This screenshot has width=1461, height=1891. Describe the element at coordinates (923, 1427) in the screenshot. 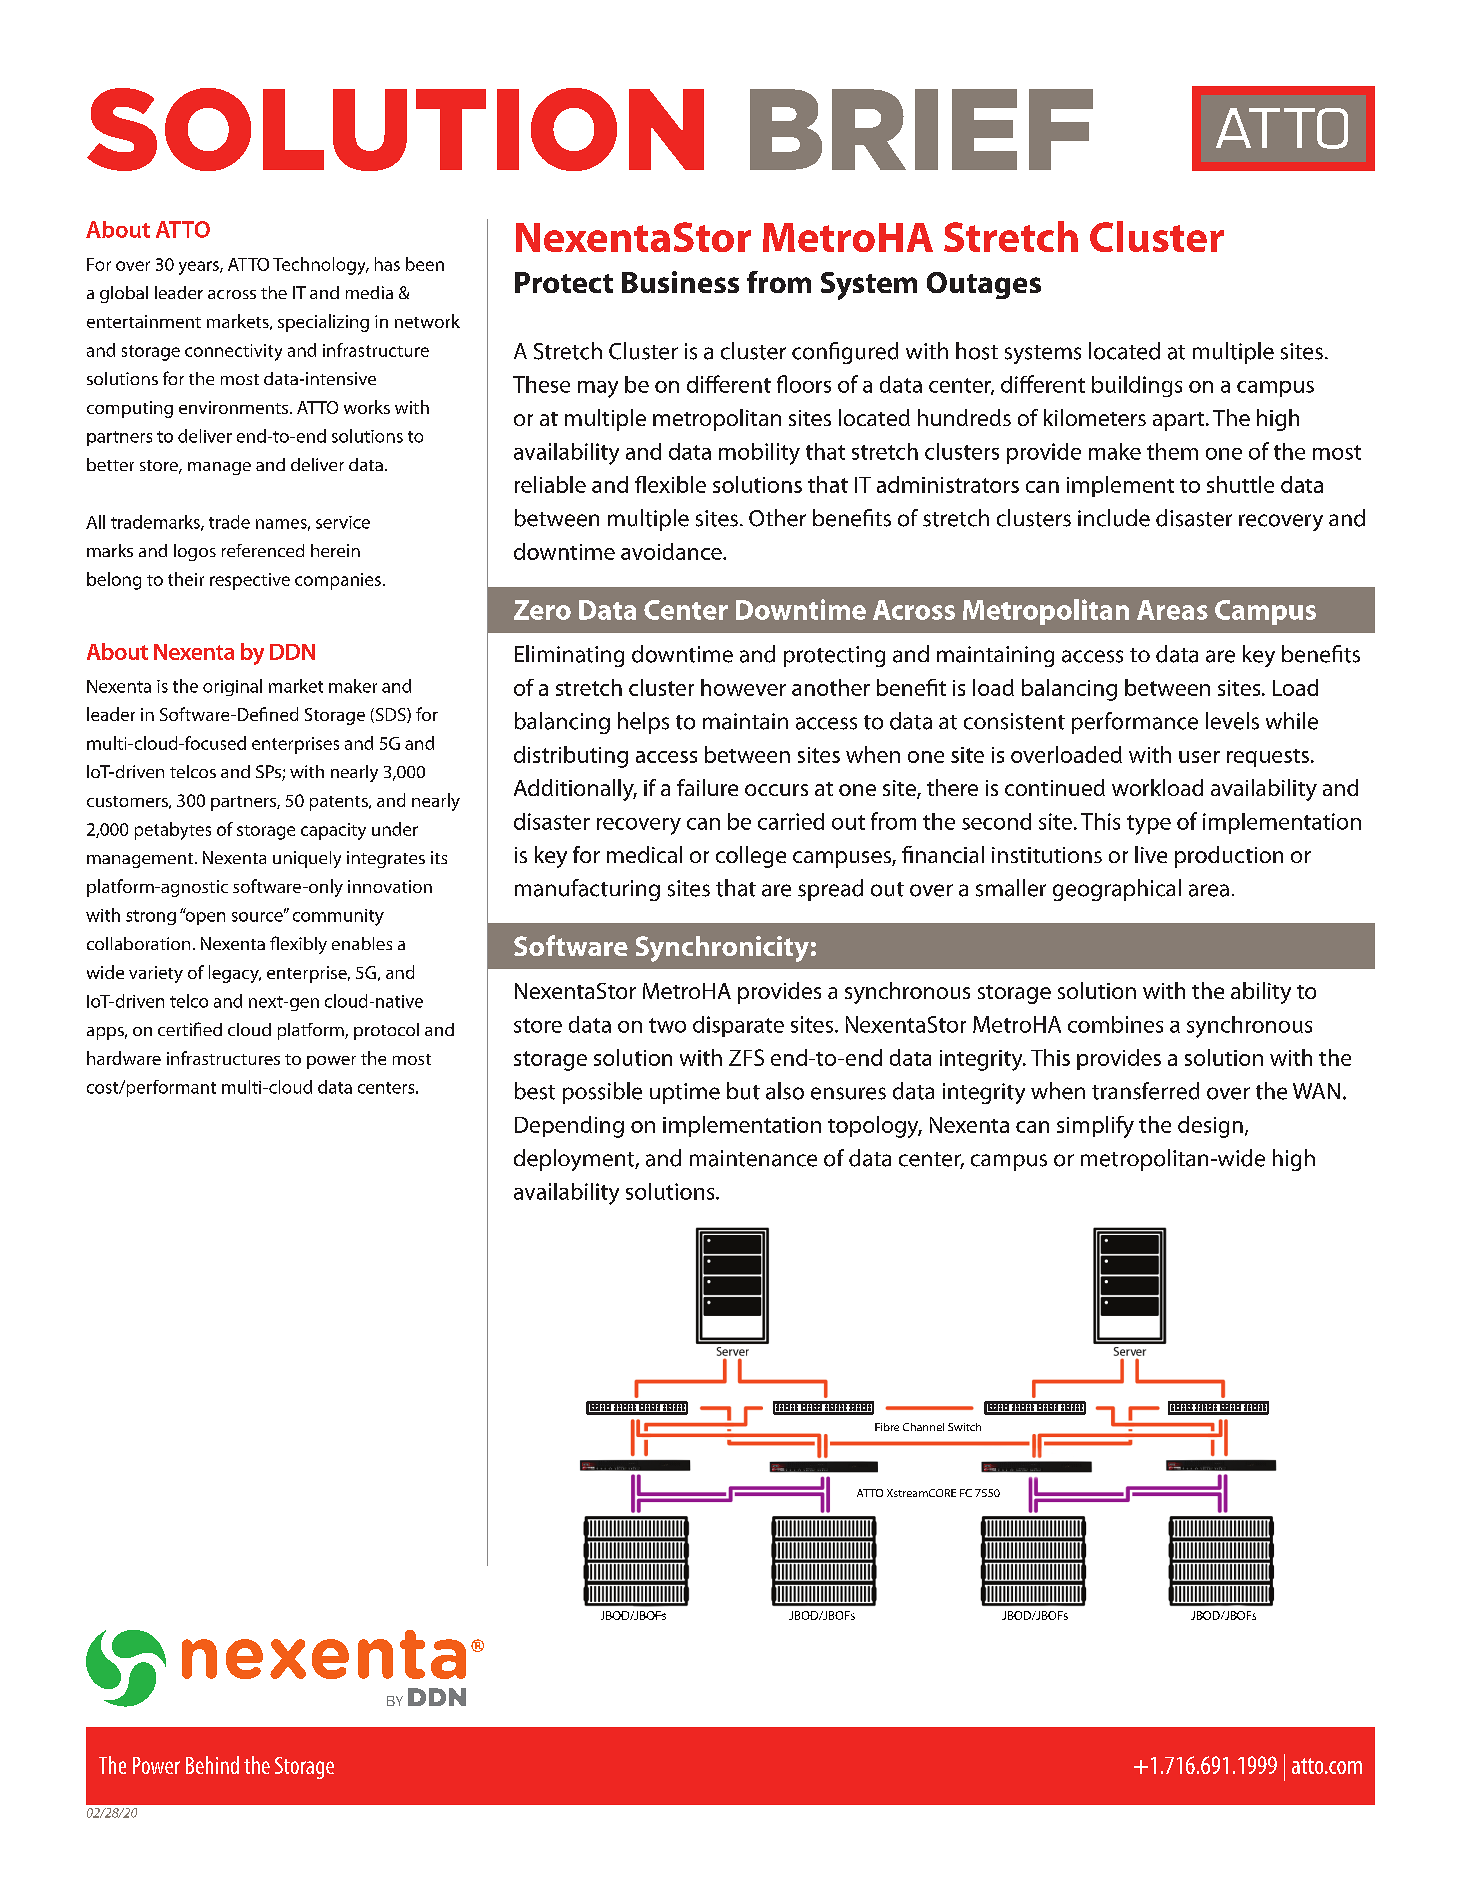

I see `Channel` at that location.
